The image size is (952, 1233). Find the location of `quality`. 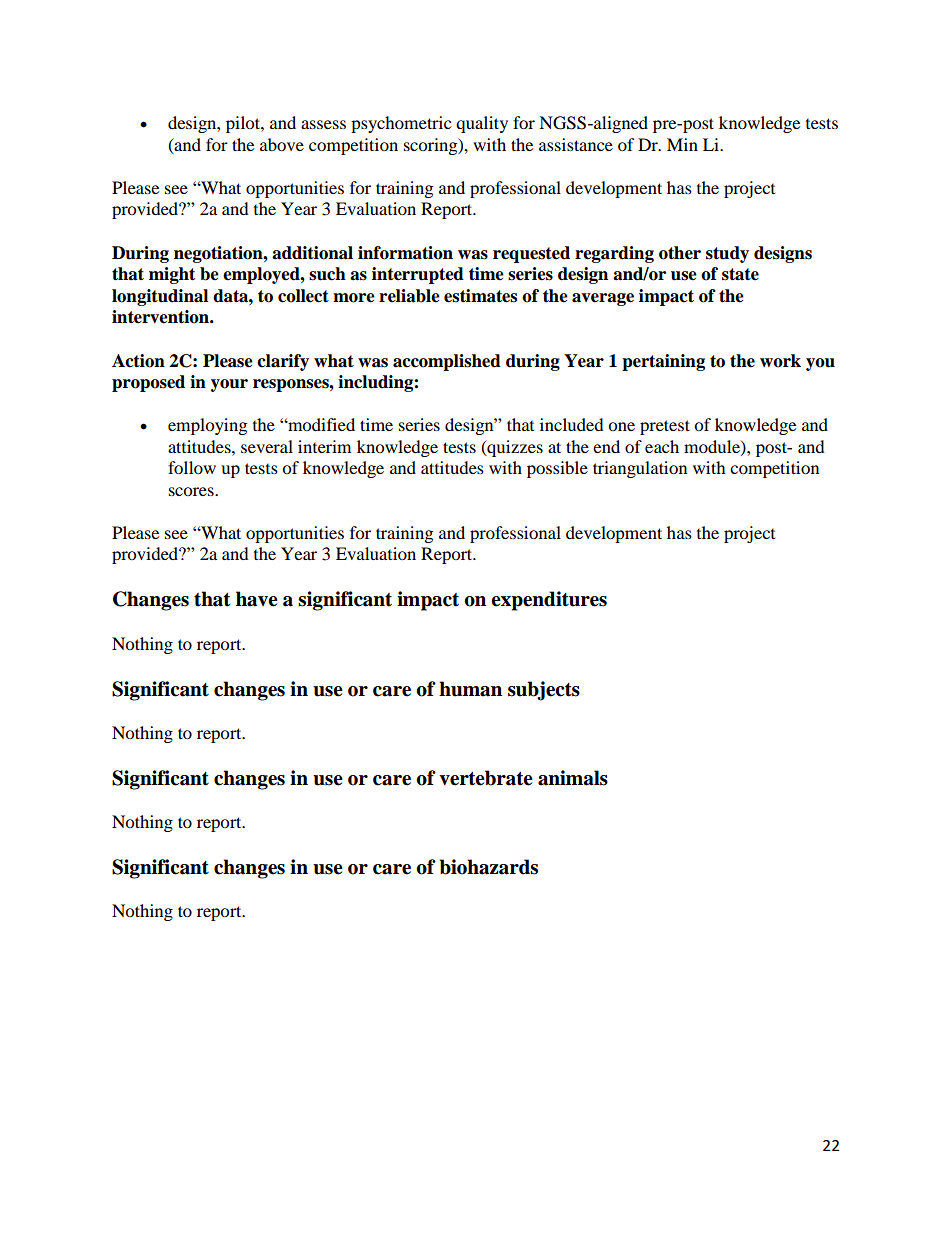

quality is located at coordinates (482, 124).
